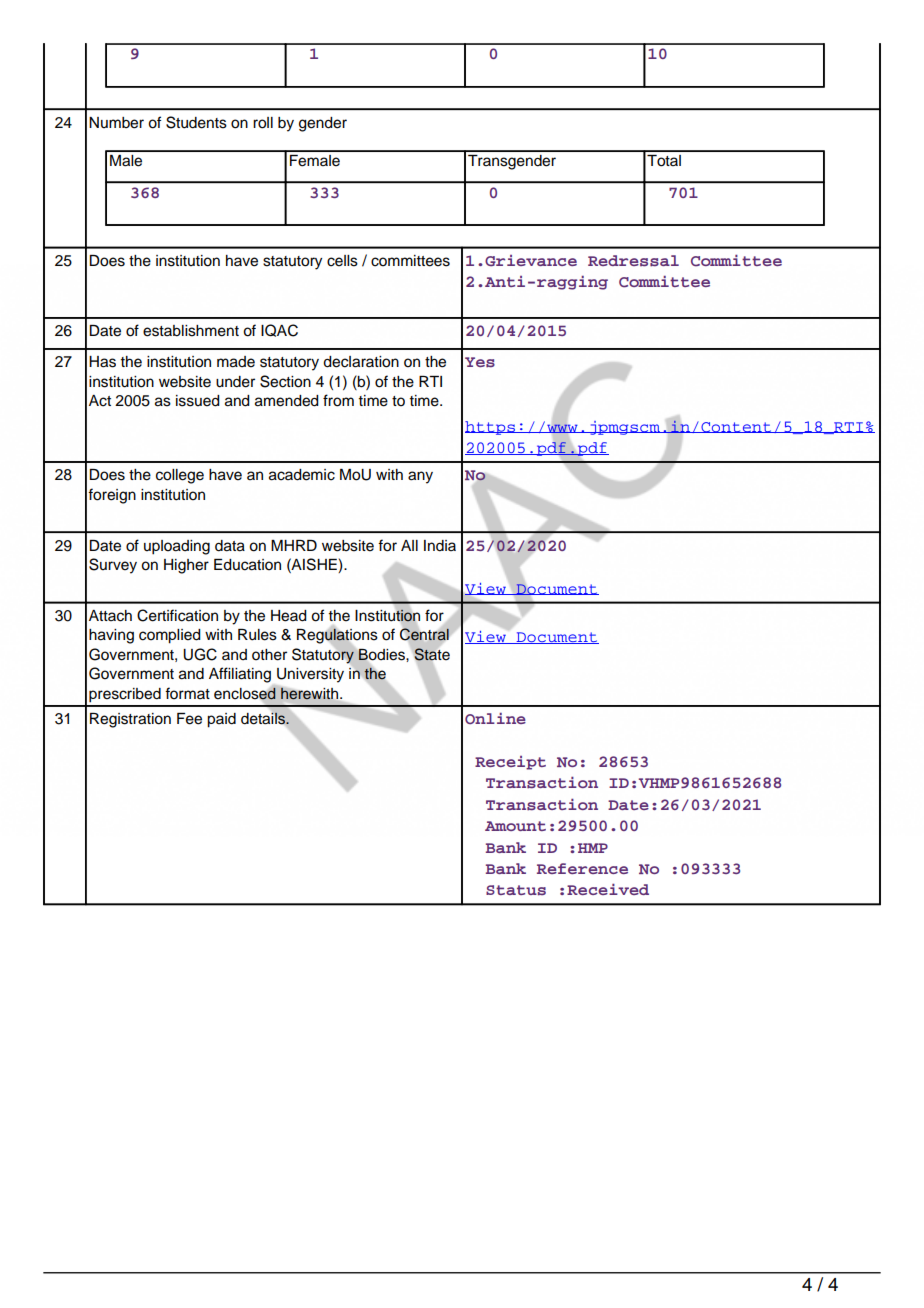  I want to click on academic, so click(302, 475).
